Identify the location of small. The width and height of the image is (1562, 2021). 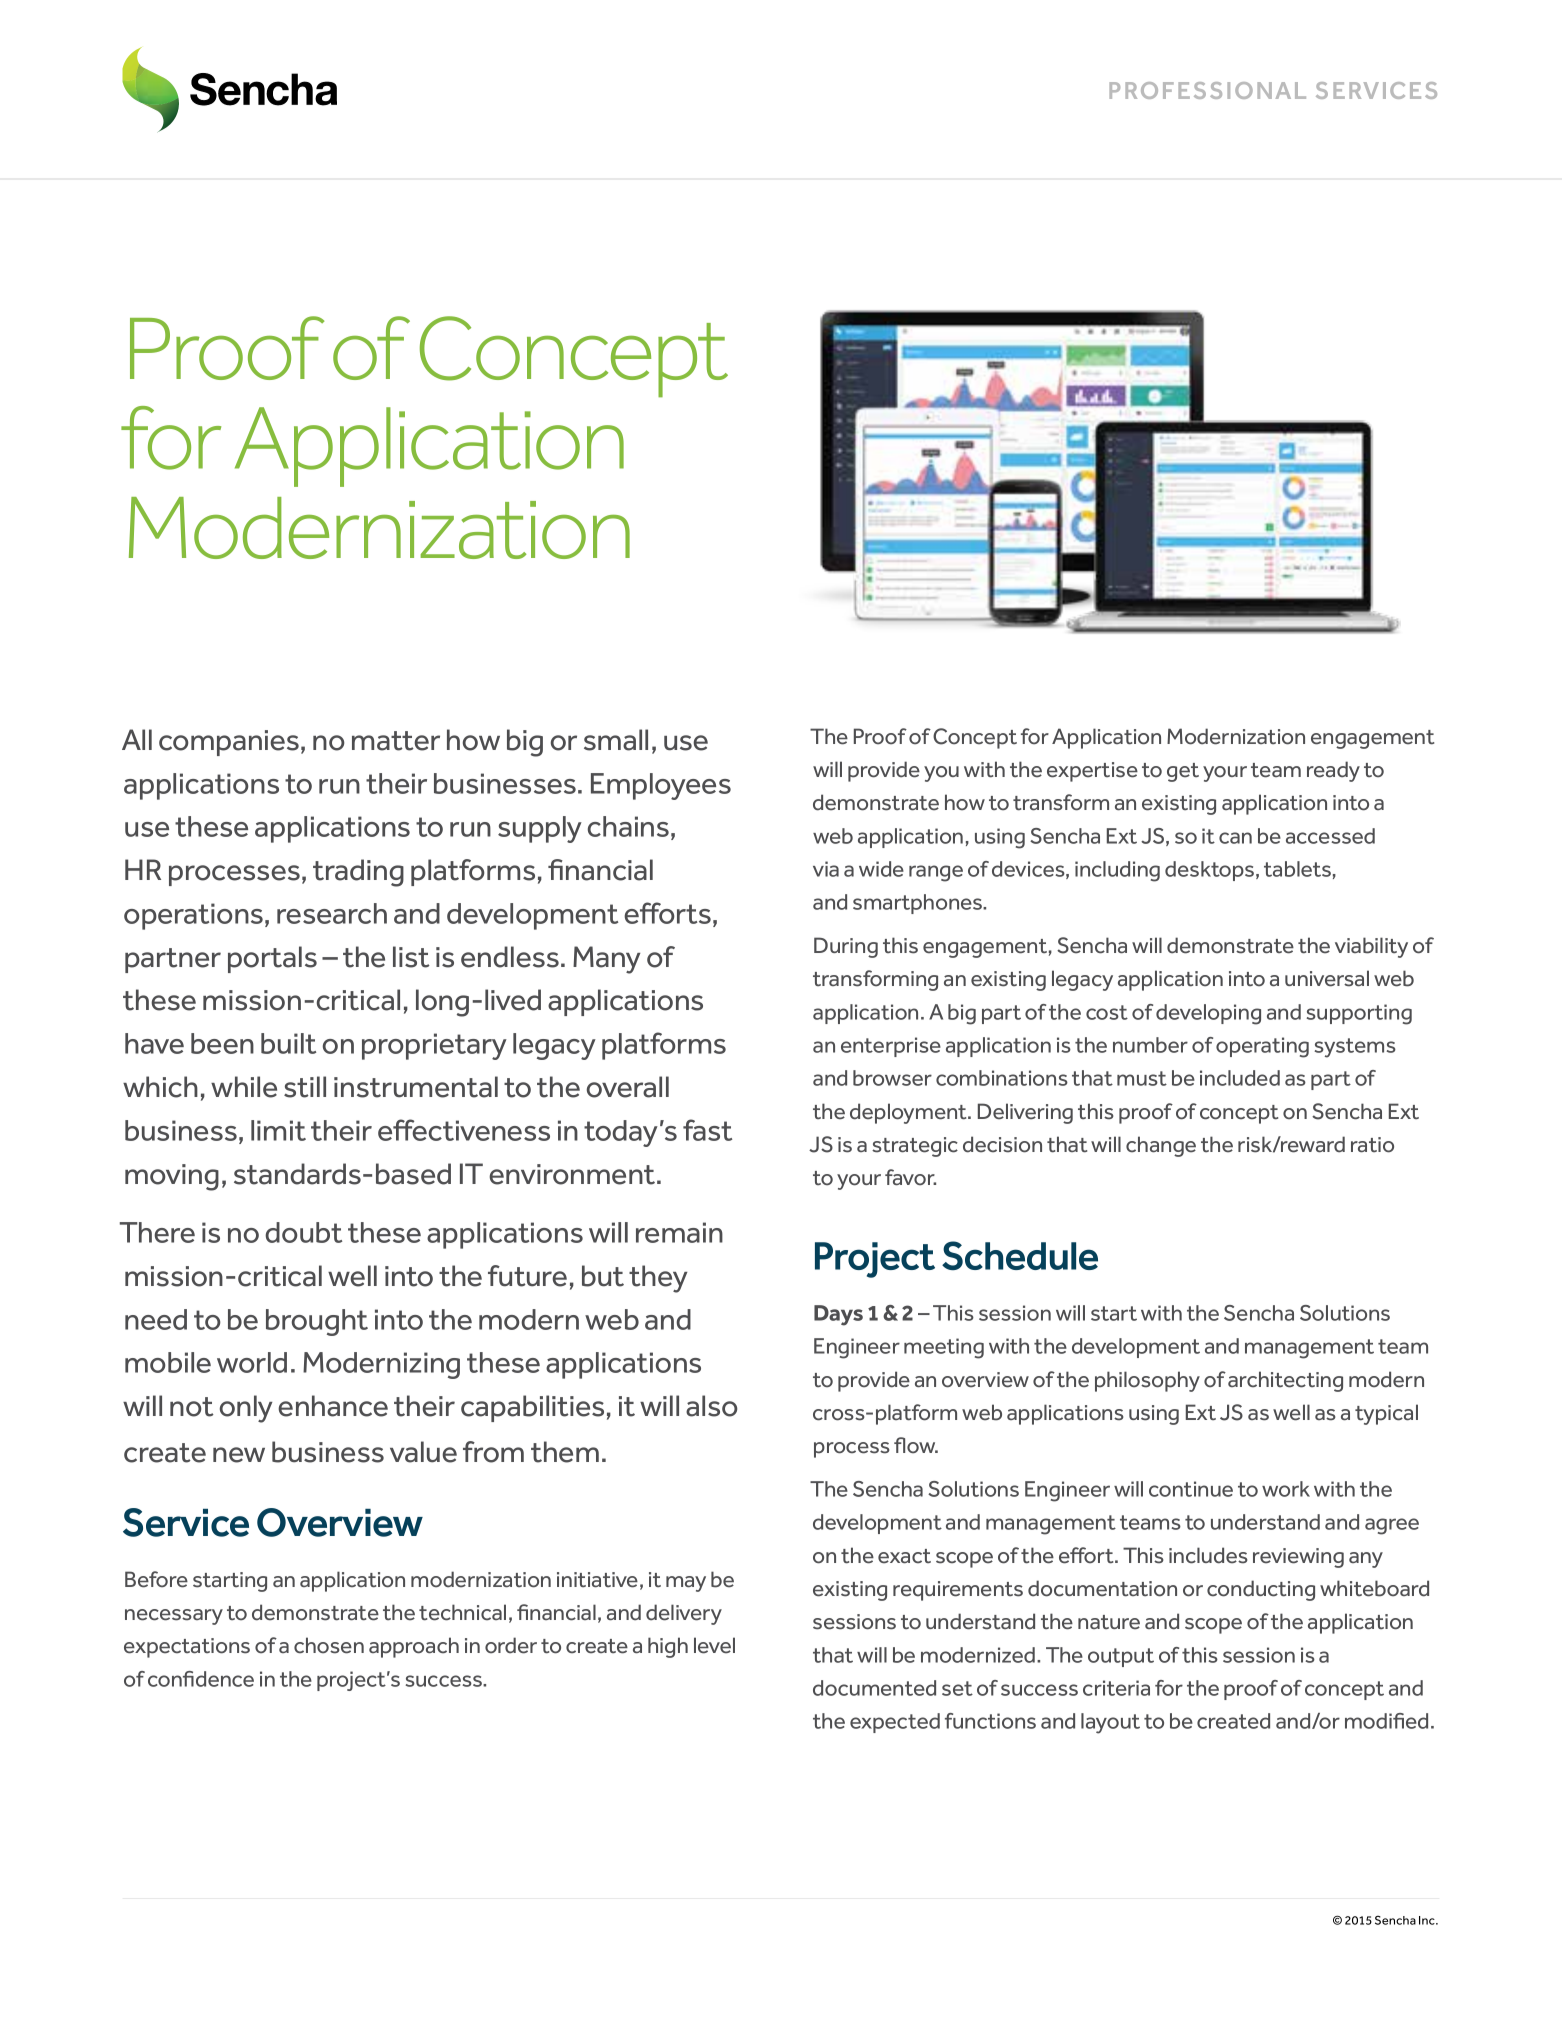
(616, 740).
